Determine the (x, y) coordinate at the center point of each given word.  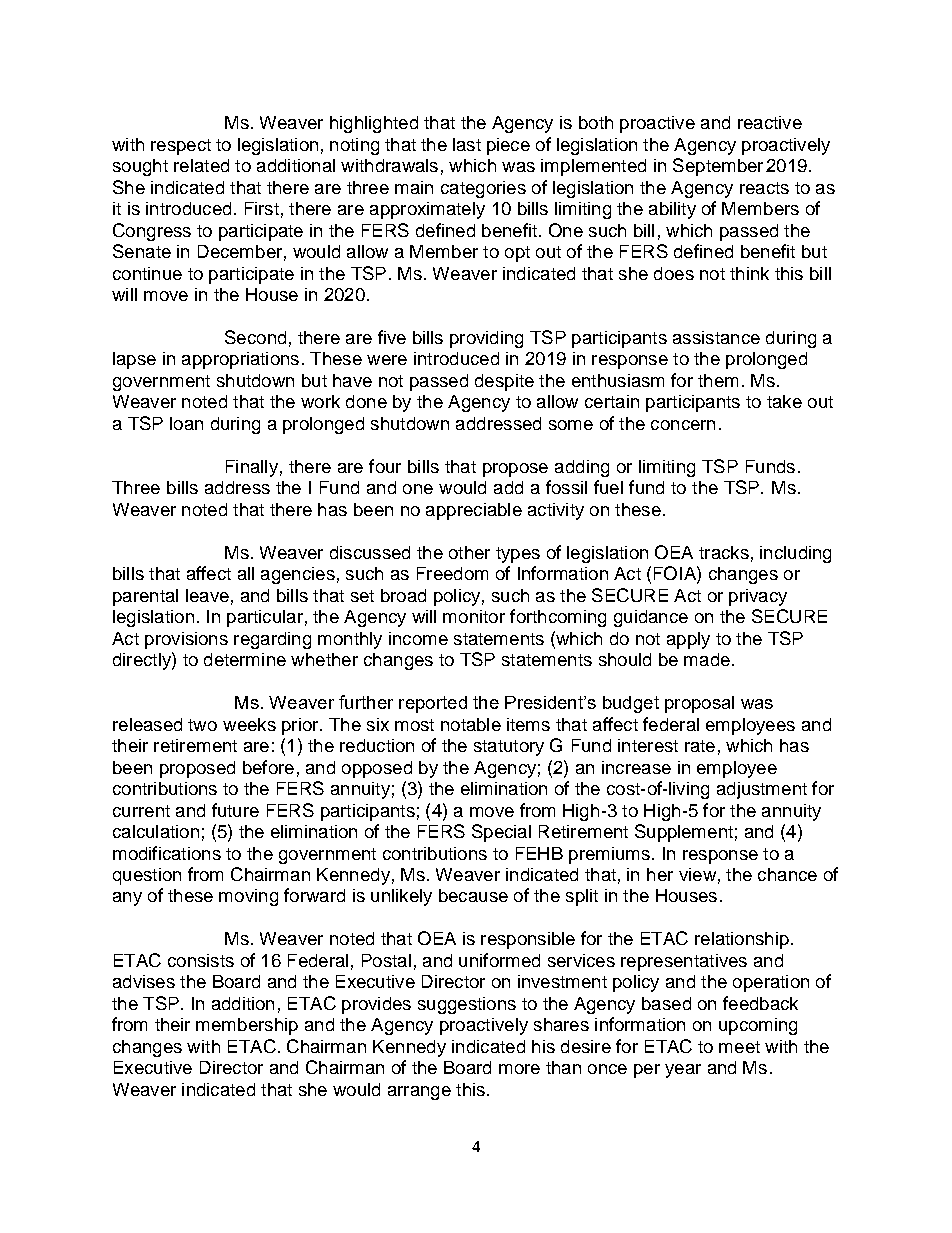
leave (207, 595)
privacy (758, 597)
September (718, 167)
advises (144, 981)
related (201, 165)
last (467, 144)
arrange (419, 1093)
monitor (474, 616)
